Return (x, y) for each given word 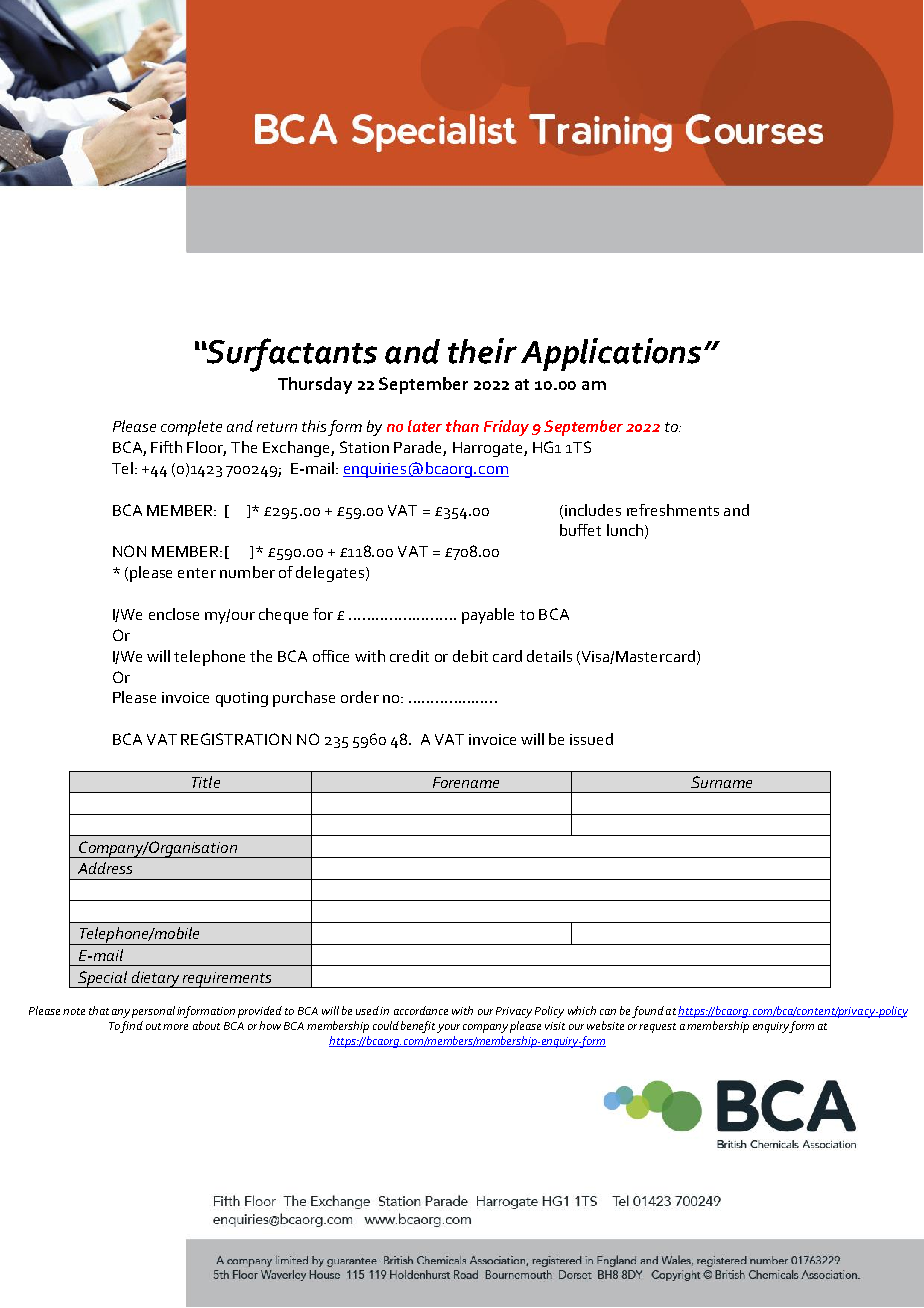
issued (591, 739)
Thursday (315, 385)
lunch (625, 530)
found (648, 1012)
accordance (421, 1010)
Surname (721, 782)
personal (153, 1012)
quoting (242, 699)
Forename (466, 782)
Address (105, 868)
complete (191, 428)
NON (129, 551)
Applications (611, 354)
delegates (331, 574)
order (360, 697)
